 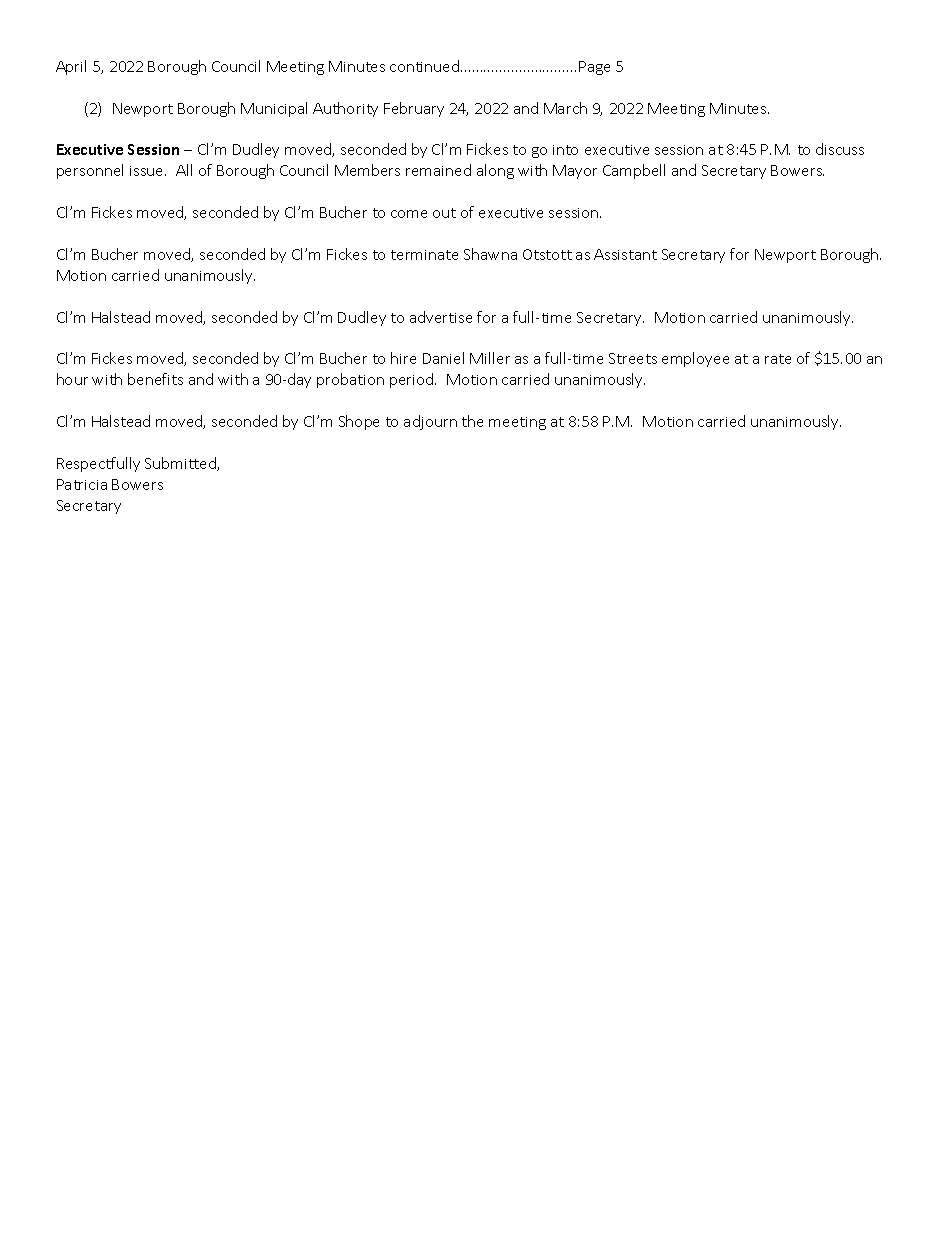 I want to click on All, so click(x=184, y=170).
